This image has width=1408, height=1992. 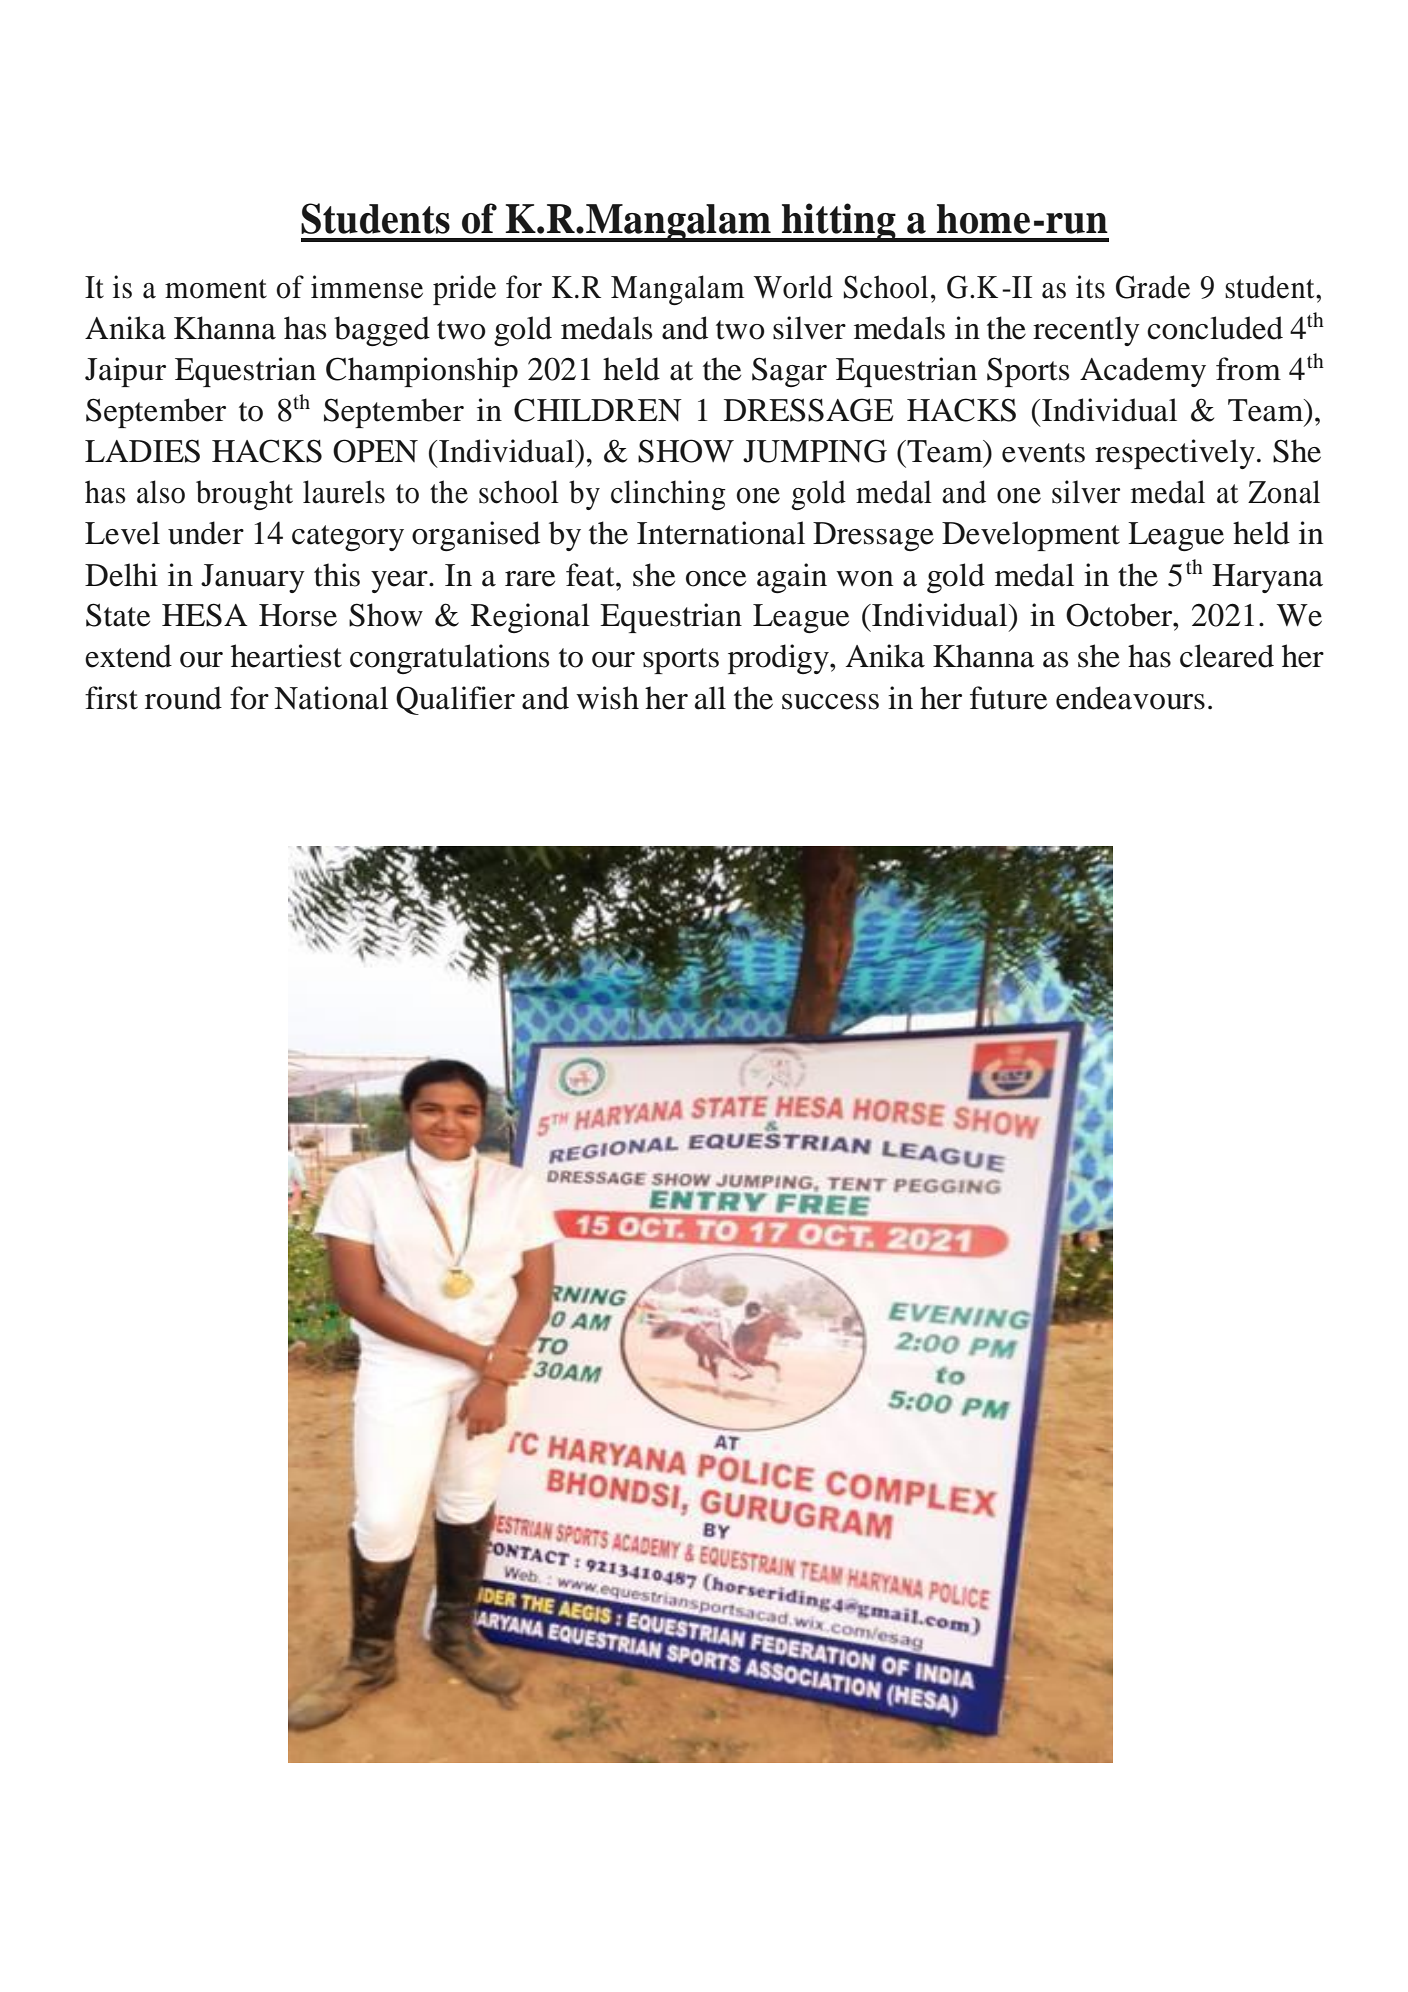 What do you see at coordinates (216, 289) in the image?
I see `moment` at bounding box center [216, 289].
